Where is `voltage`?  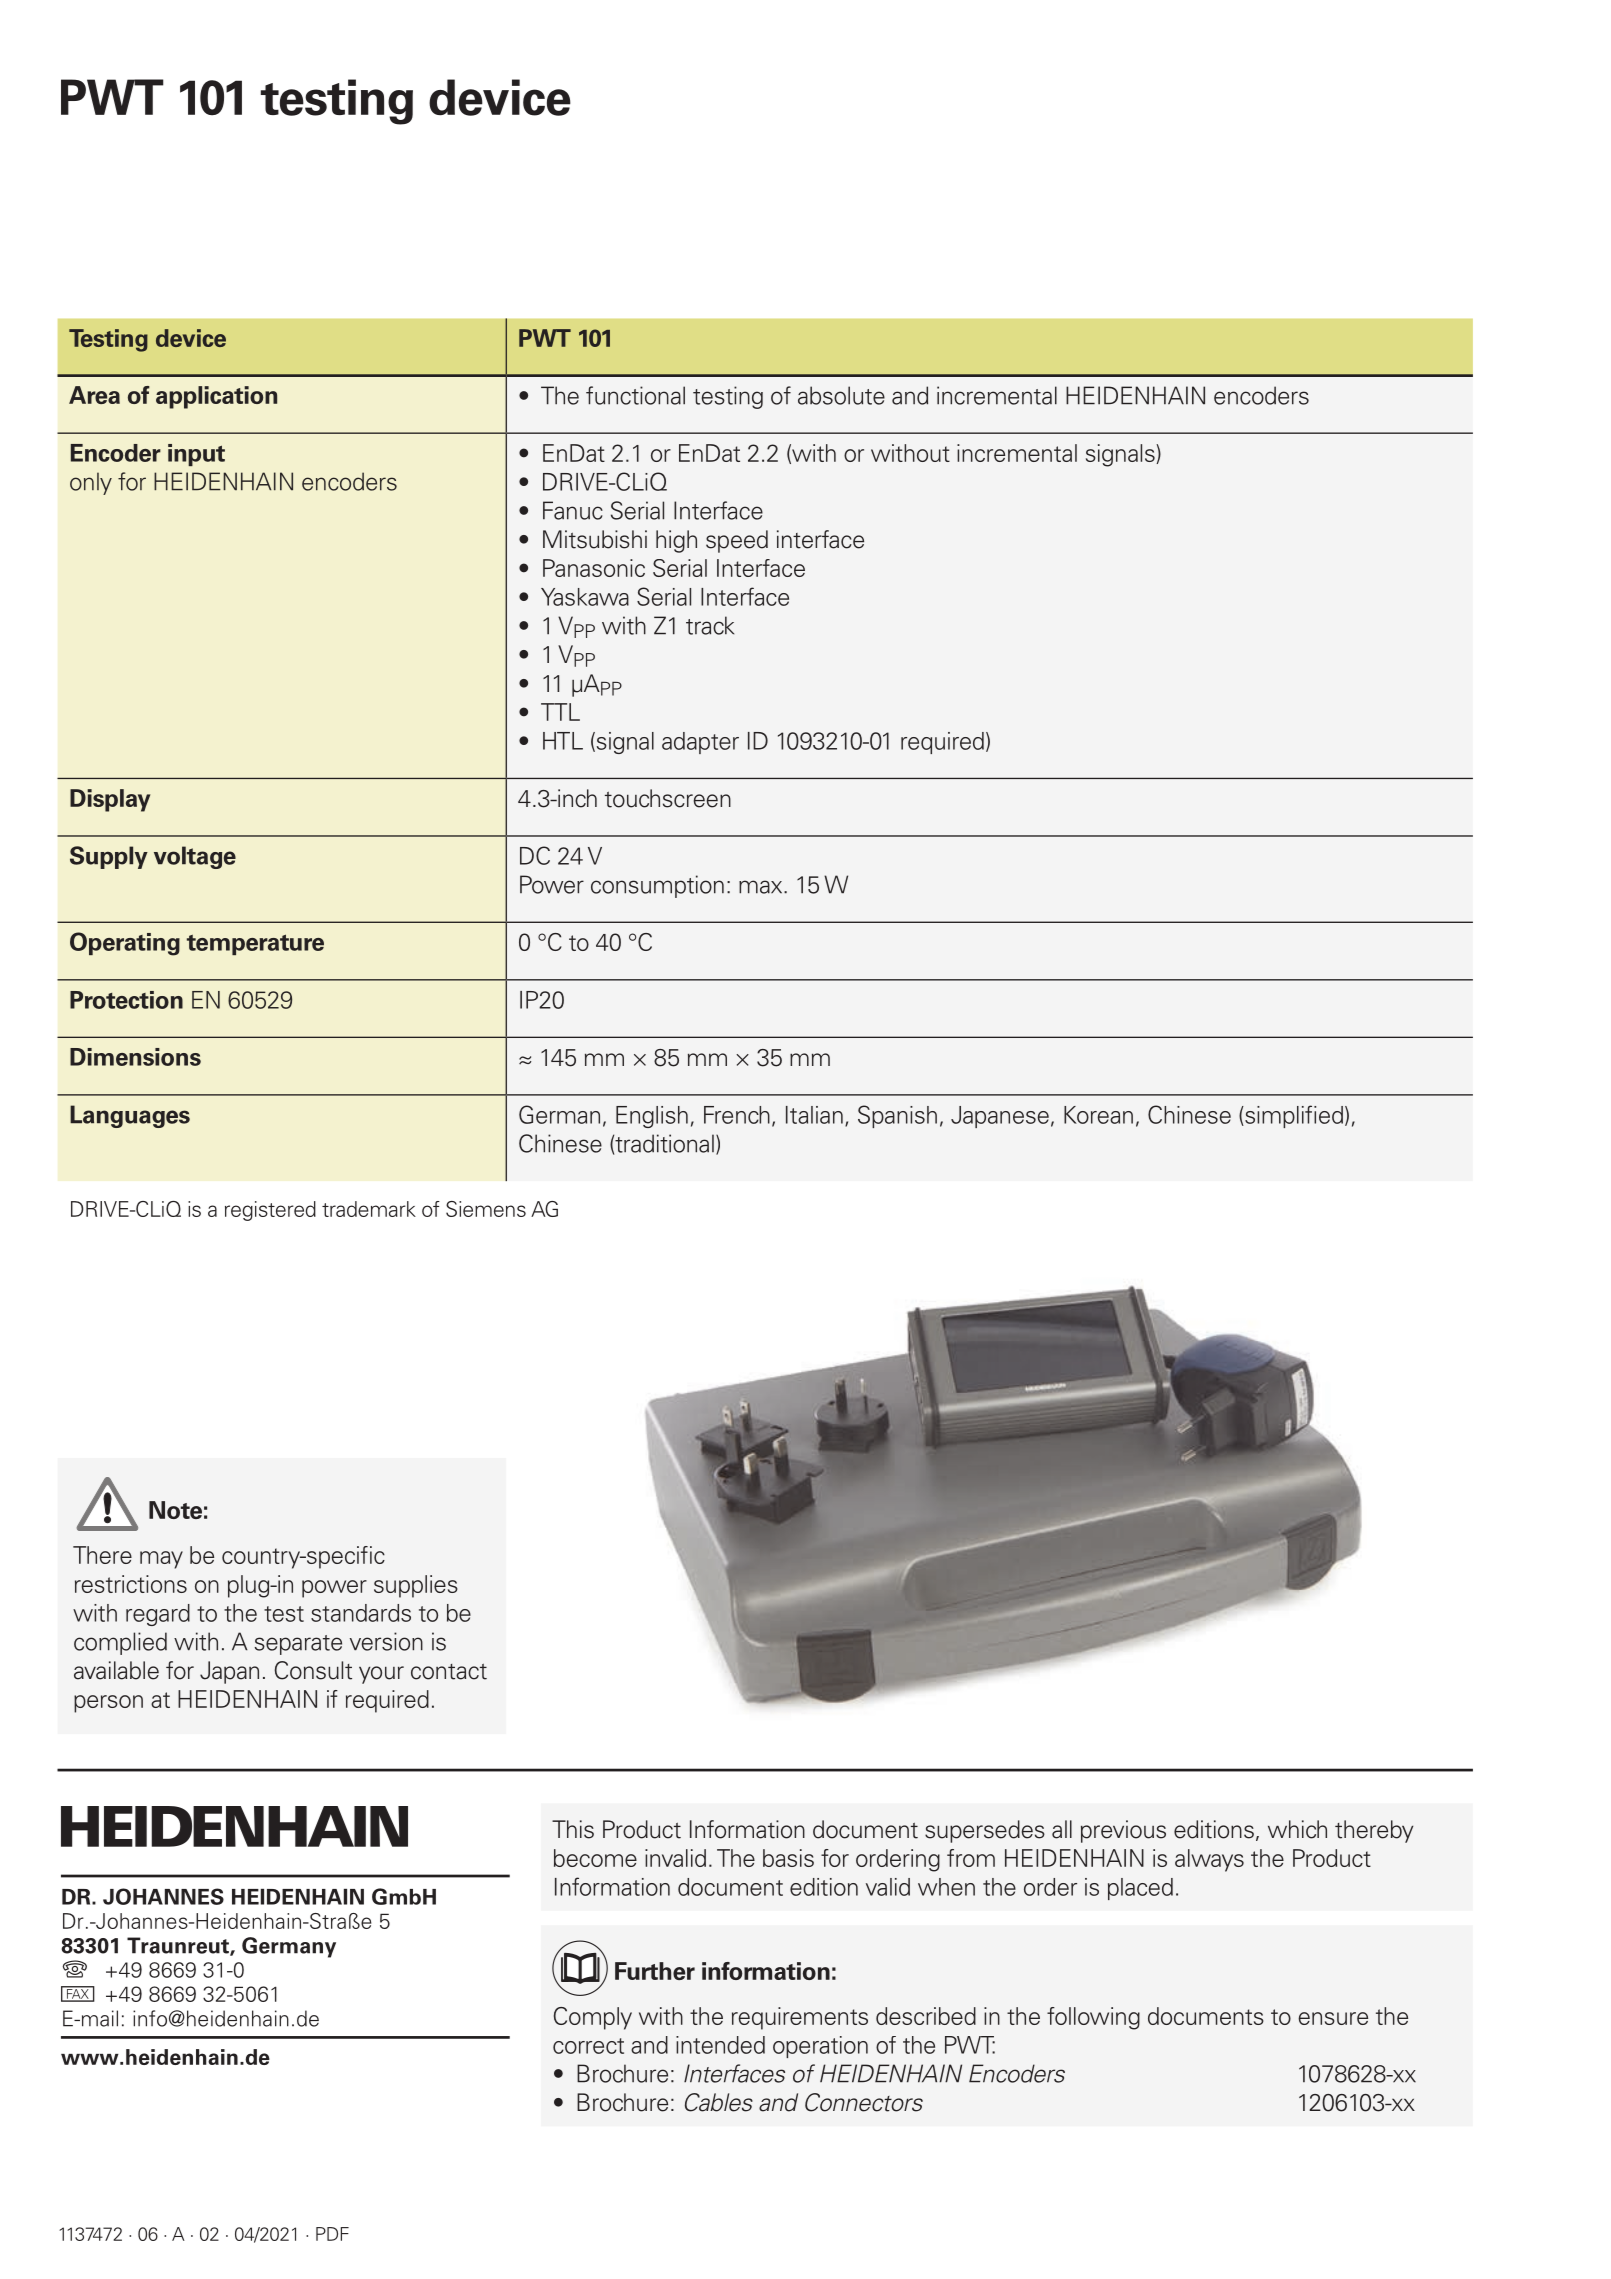
voltage is located at coordinates (195, 857).
